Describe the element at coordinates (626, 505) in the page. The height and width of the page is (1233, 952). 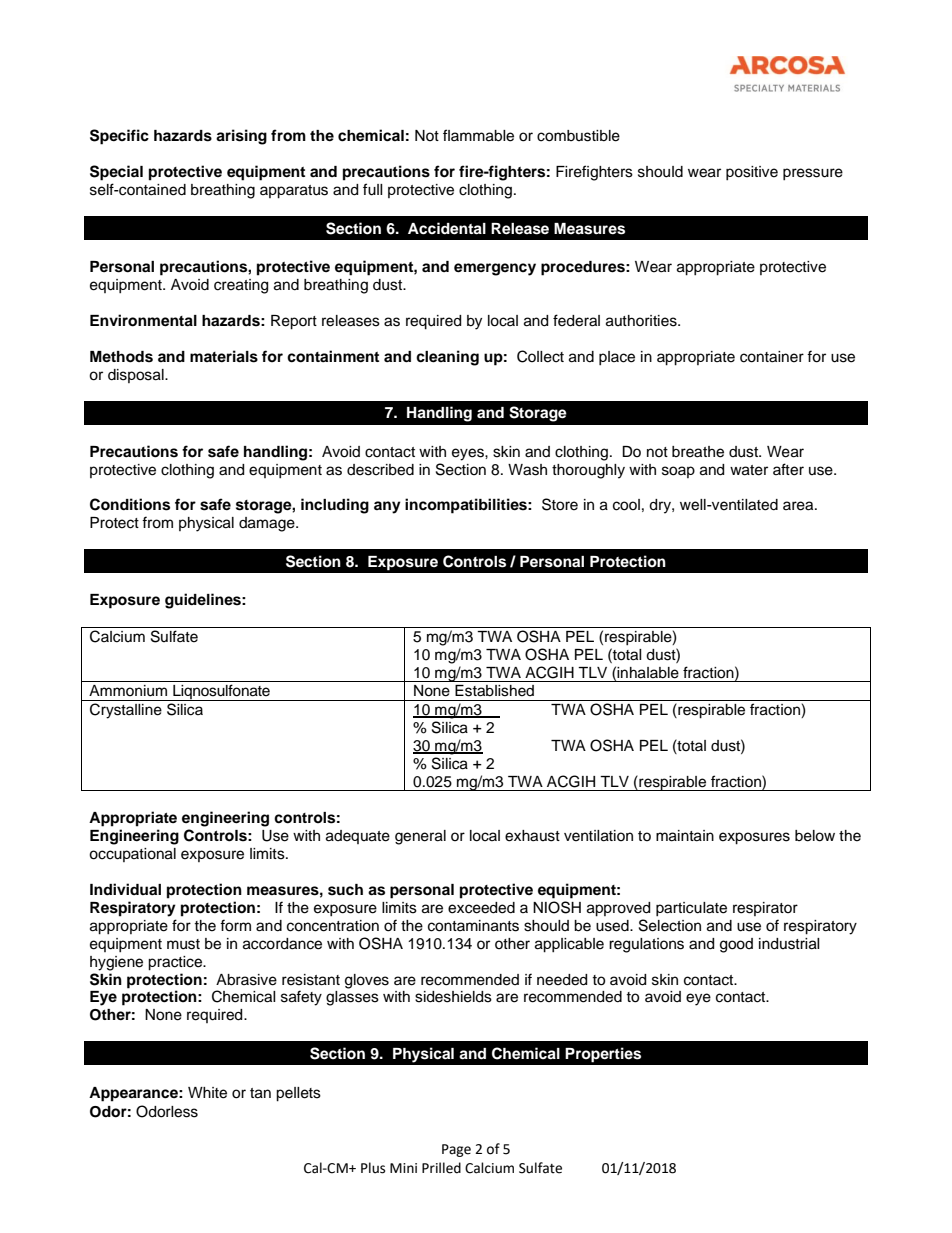
I see `cool` at that location.
